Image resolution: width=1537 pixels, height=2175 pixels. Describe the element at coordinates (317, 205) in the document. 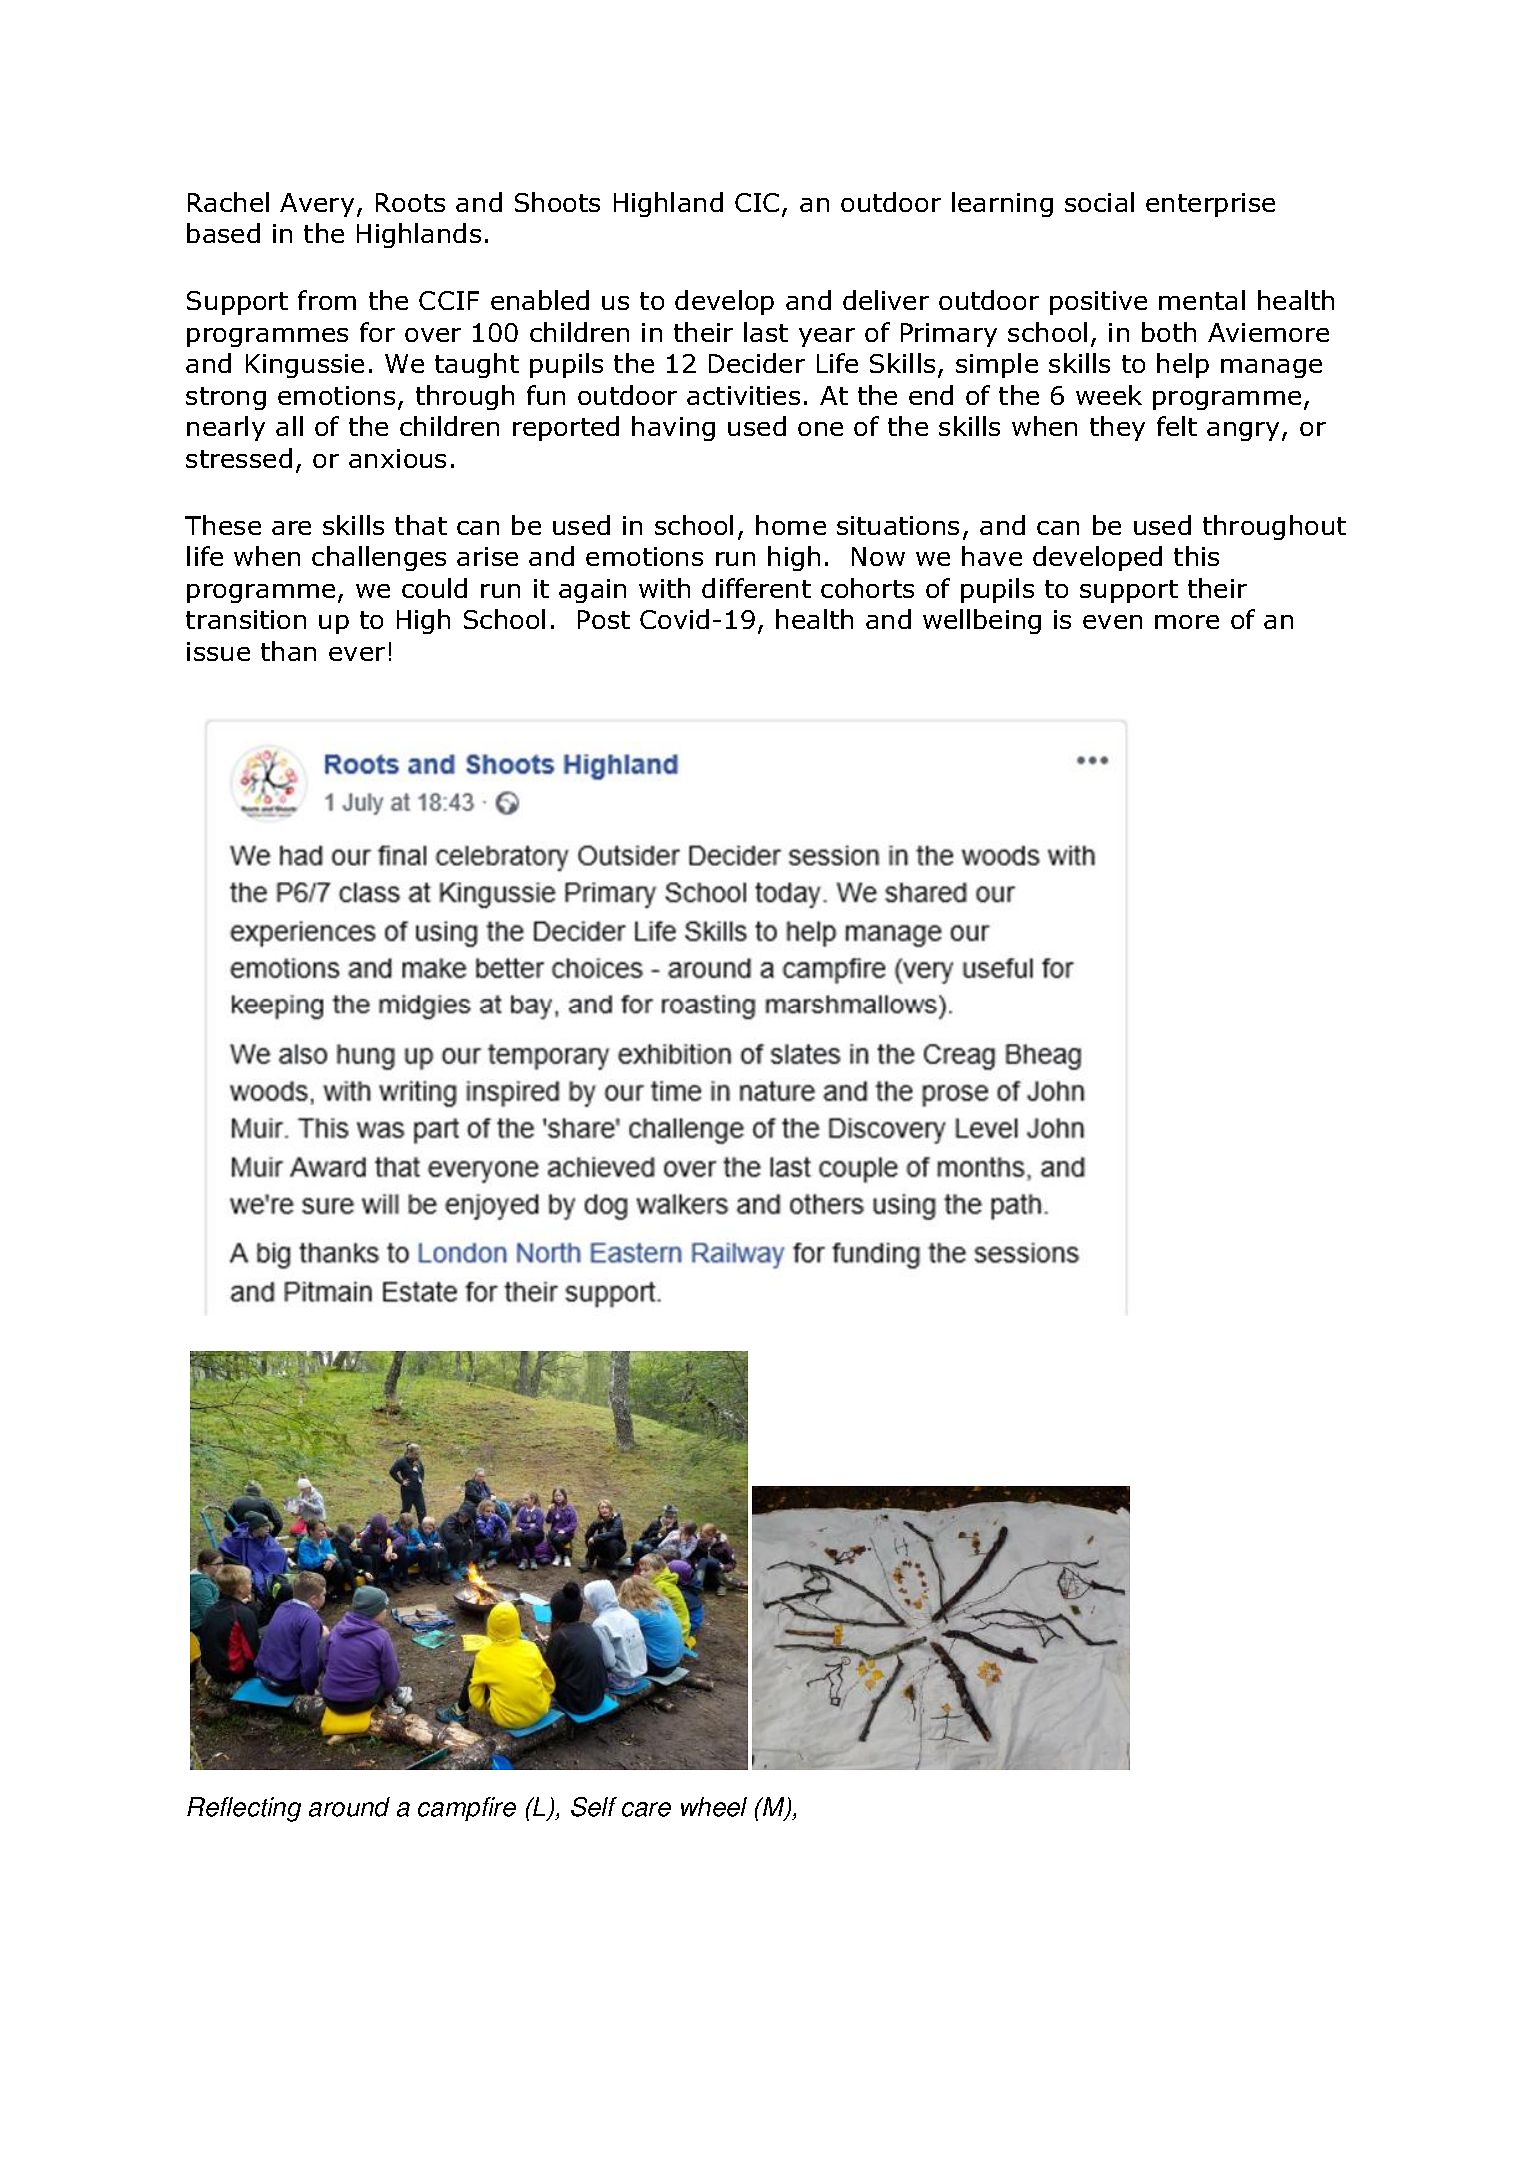

I see `Avery` at that location.
